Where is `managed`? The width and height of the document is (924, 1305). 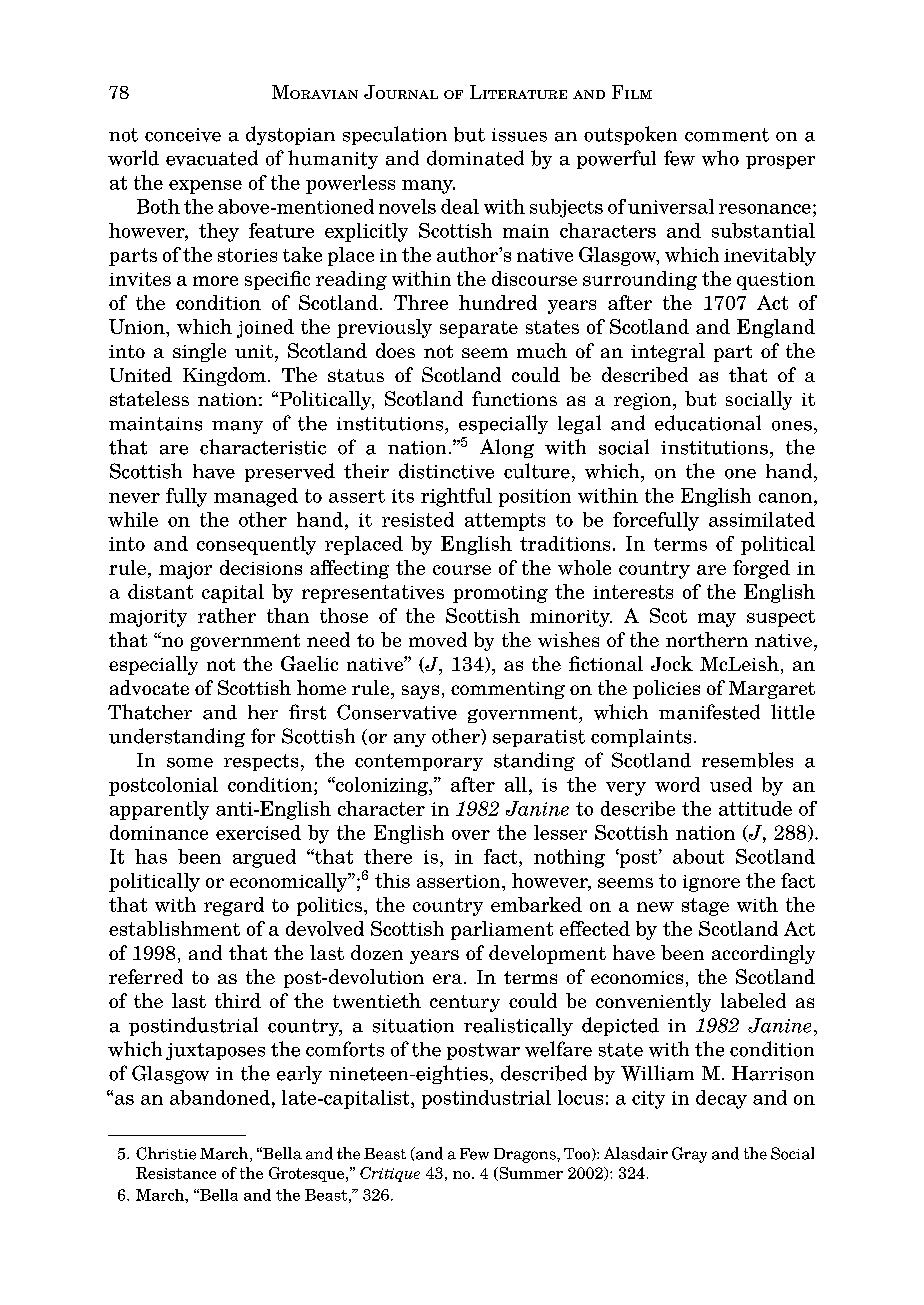 managed is located at coordinates (256, 497).
